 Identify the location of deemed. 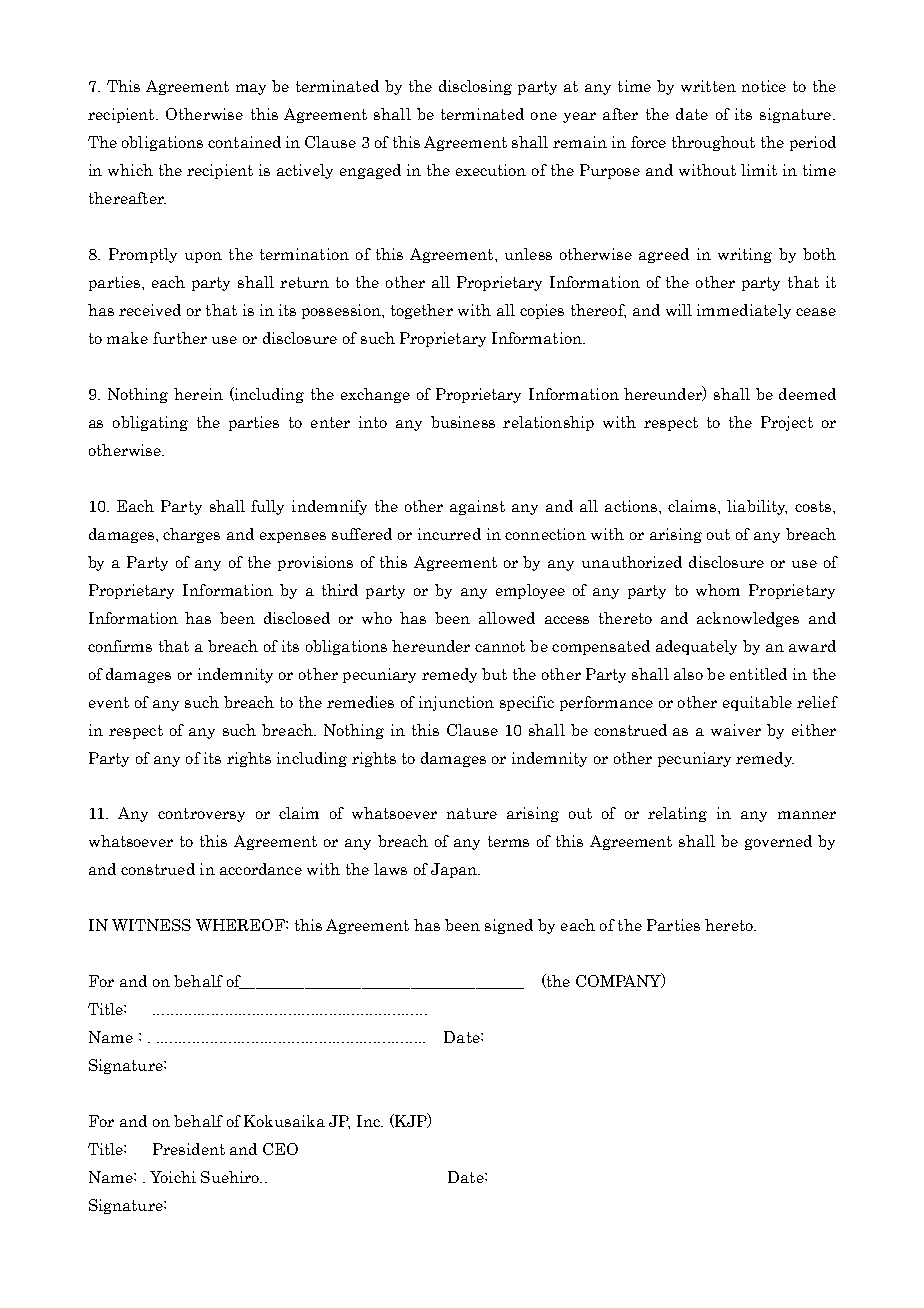
(807, 394).
